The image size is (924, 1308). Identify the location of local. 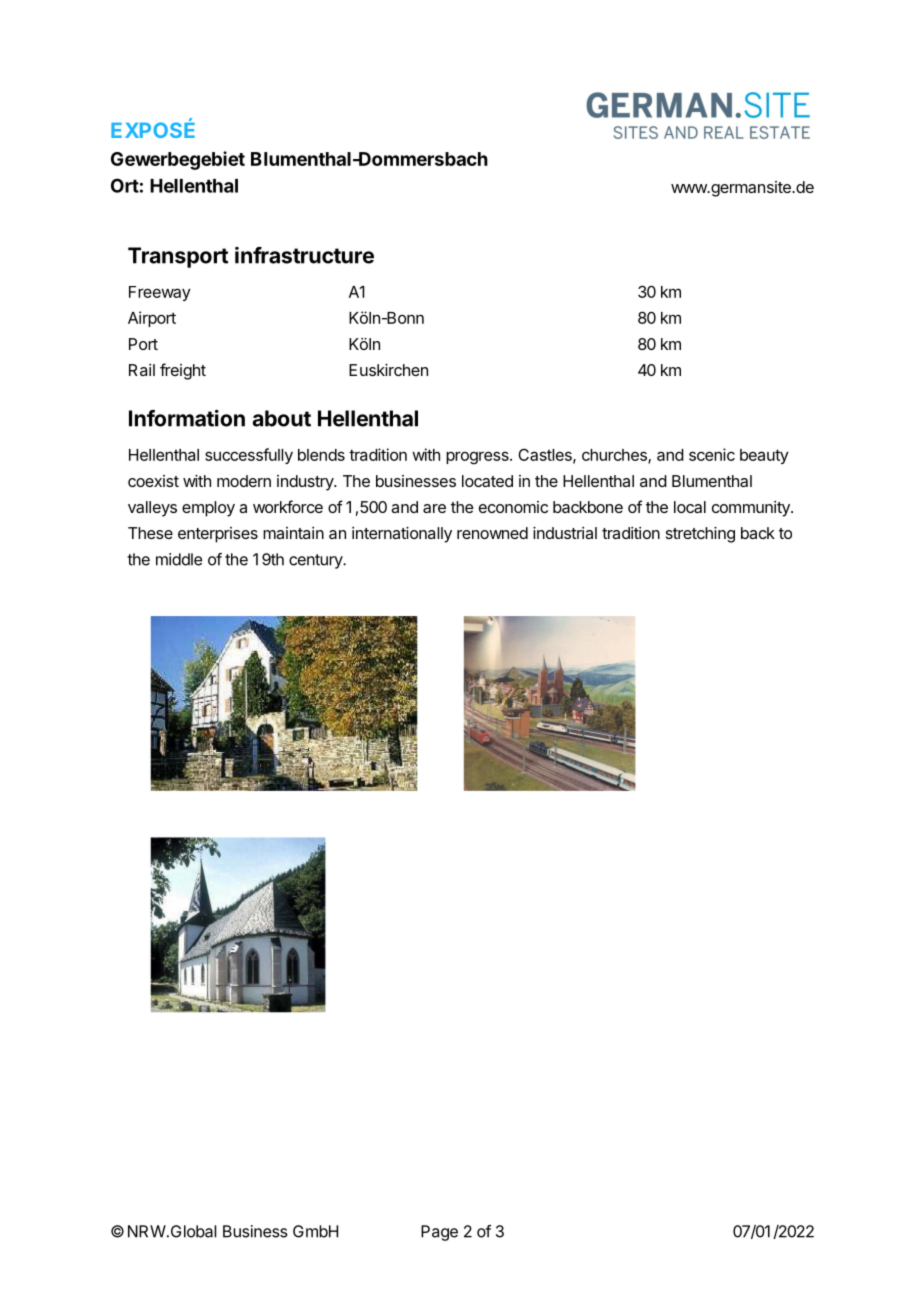
(690, 507).
